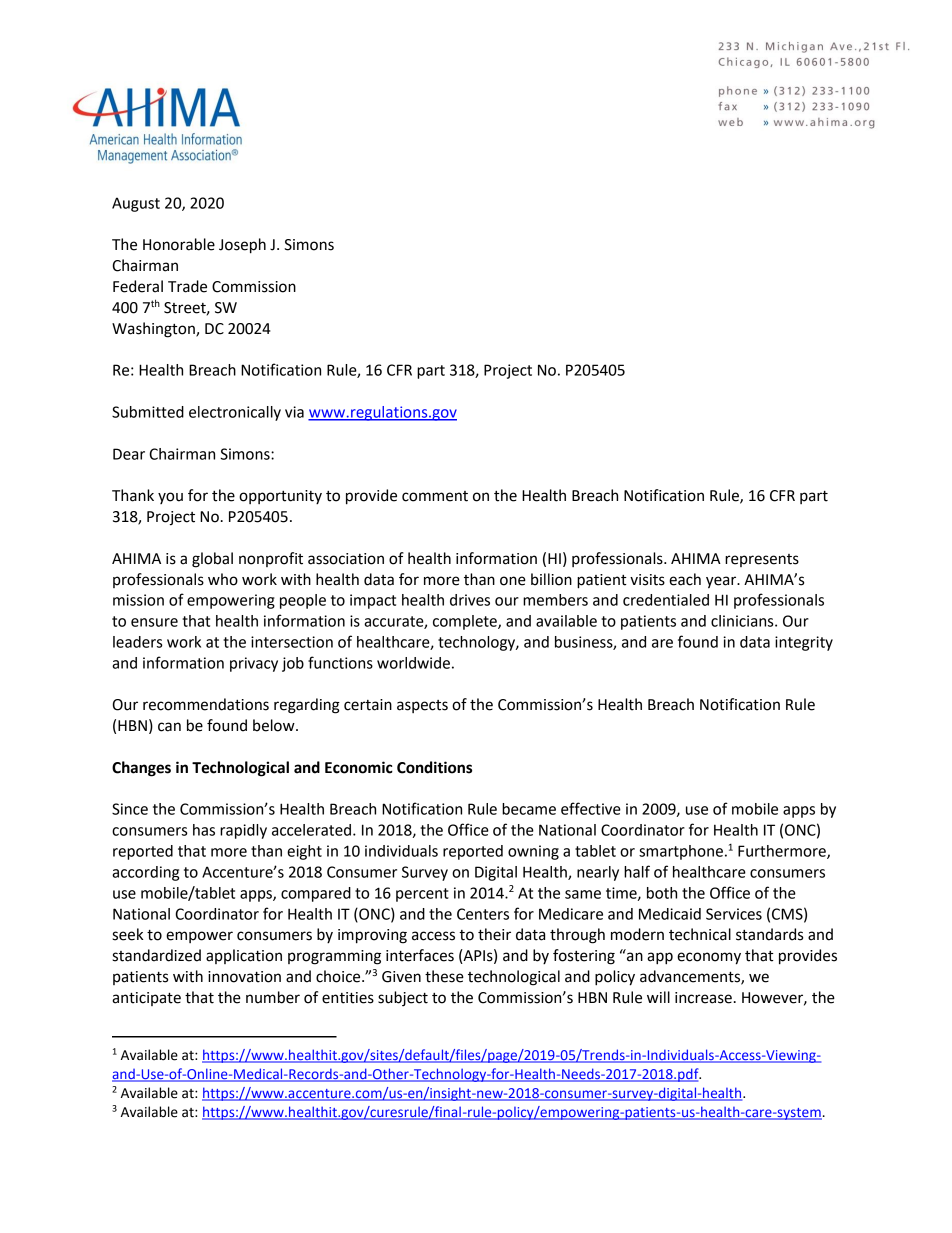  Describe the element at coordinates (179, 244) in the screenshot. I see `Honorable` at that location.
